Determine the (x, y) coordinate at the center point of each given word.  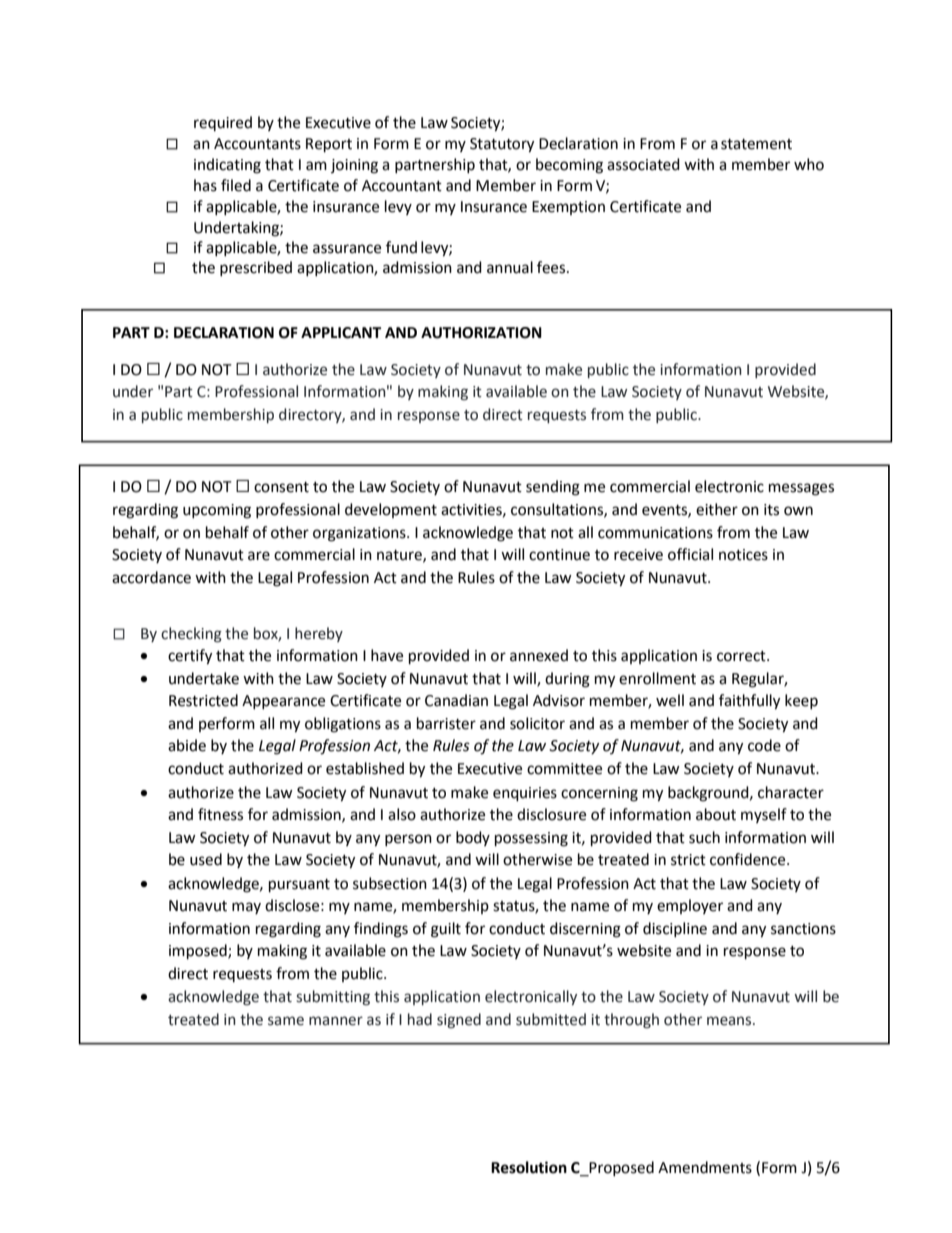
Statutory (502, 145)
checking (191, 635)
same (286, 1021)
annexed (539, 655)
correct (742, 656)
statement (756, 144)
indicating (227, 166)
